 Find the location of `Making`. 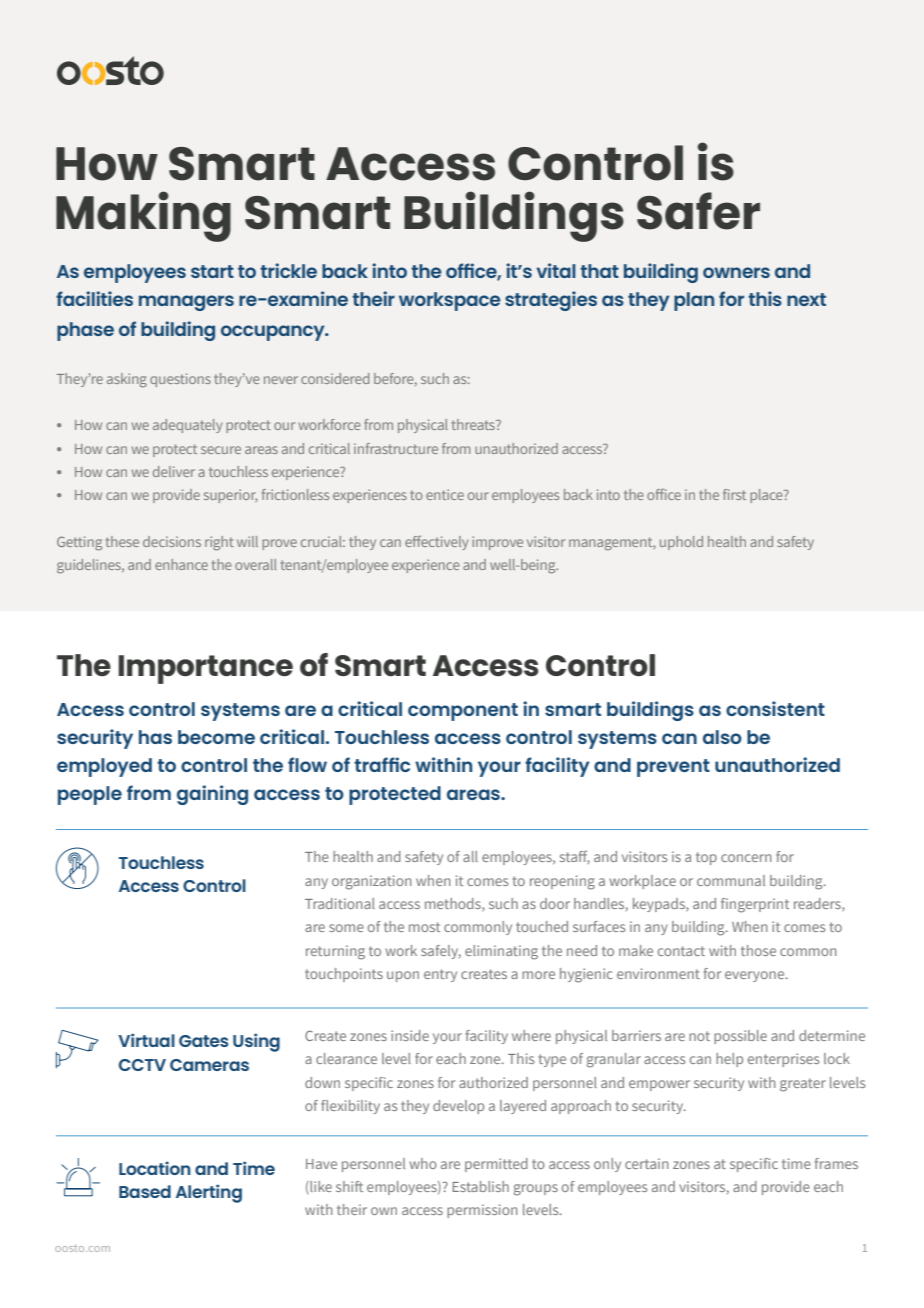

Making is located at coordinates (143, 216).
